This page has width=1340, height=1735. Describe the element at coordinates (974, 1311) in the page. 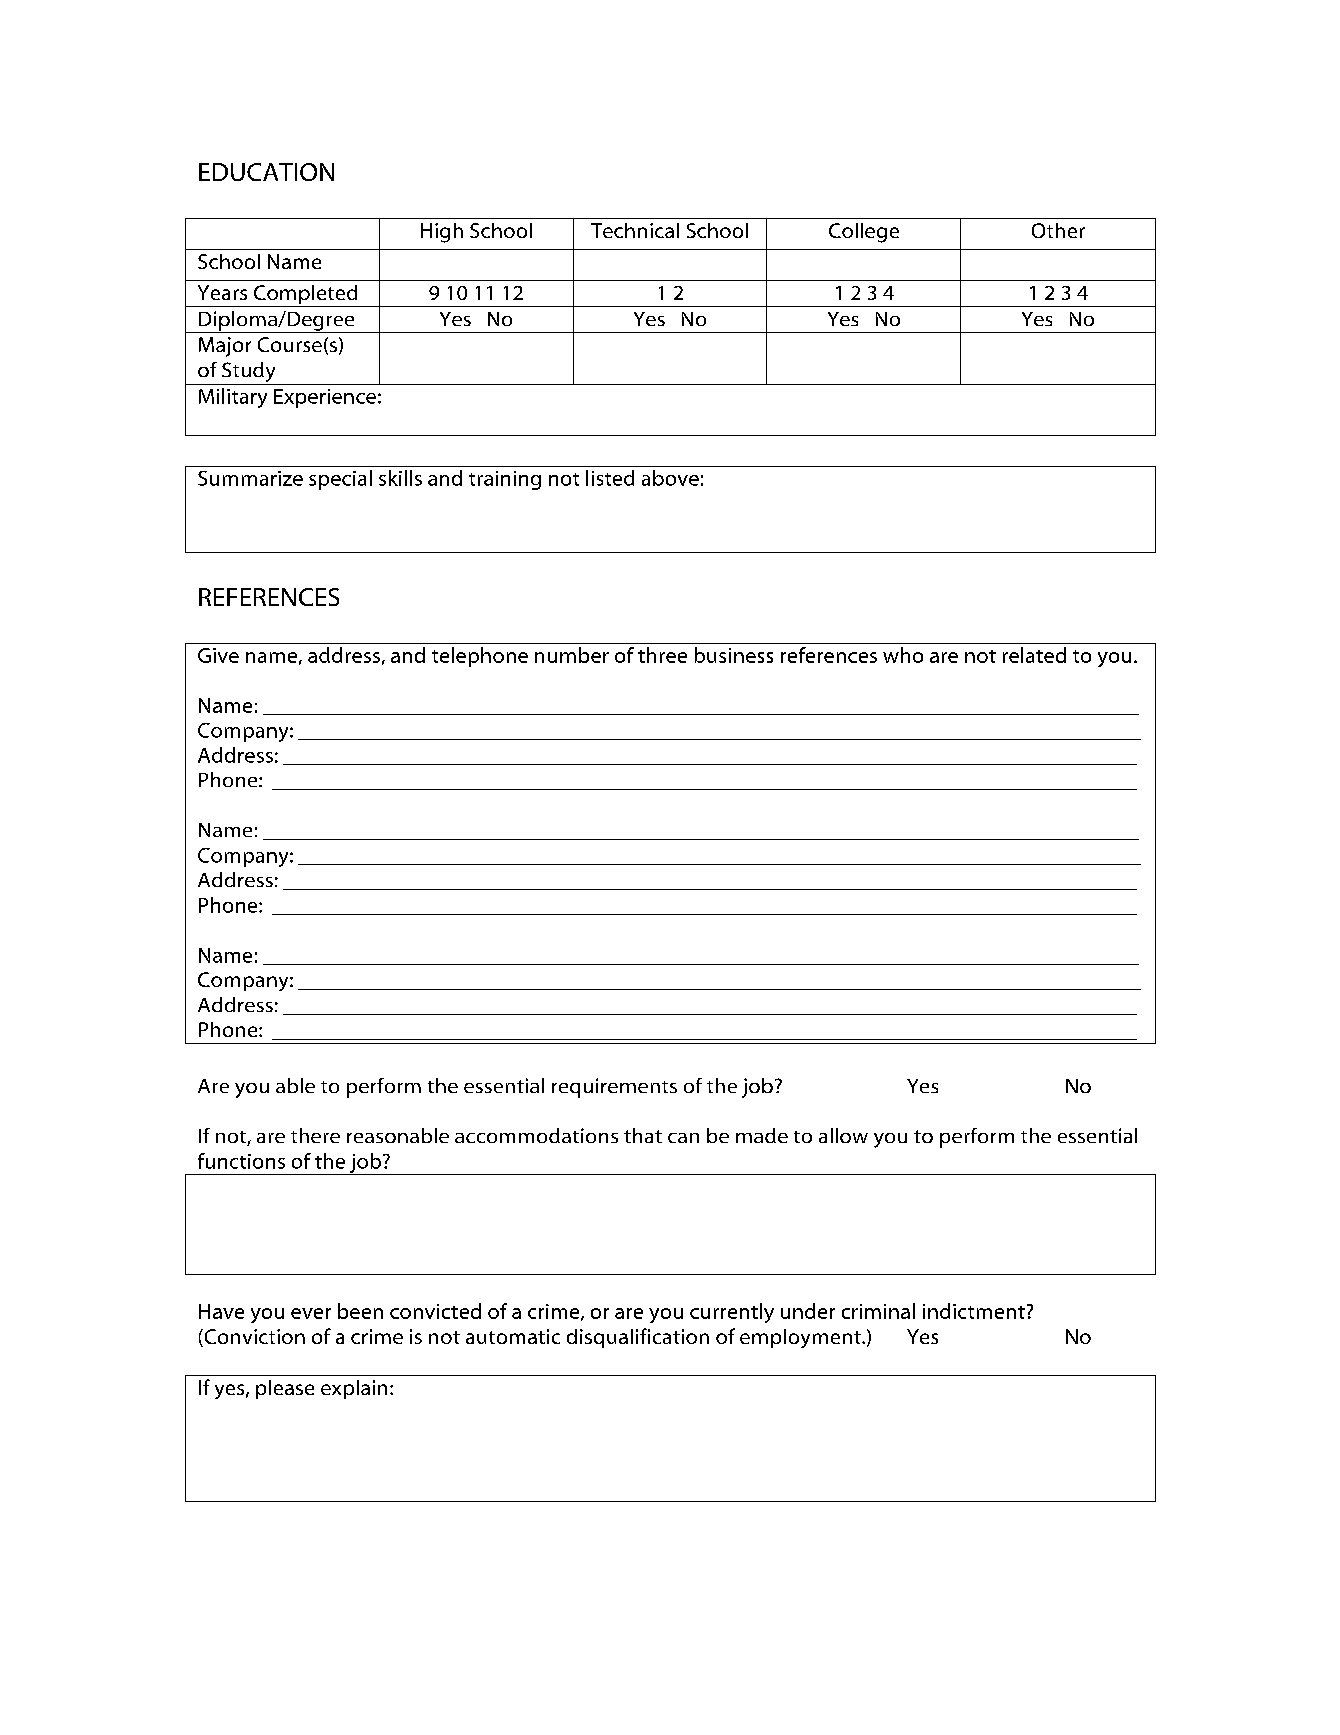

I see `indictment` at that location.
